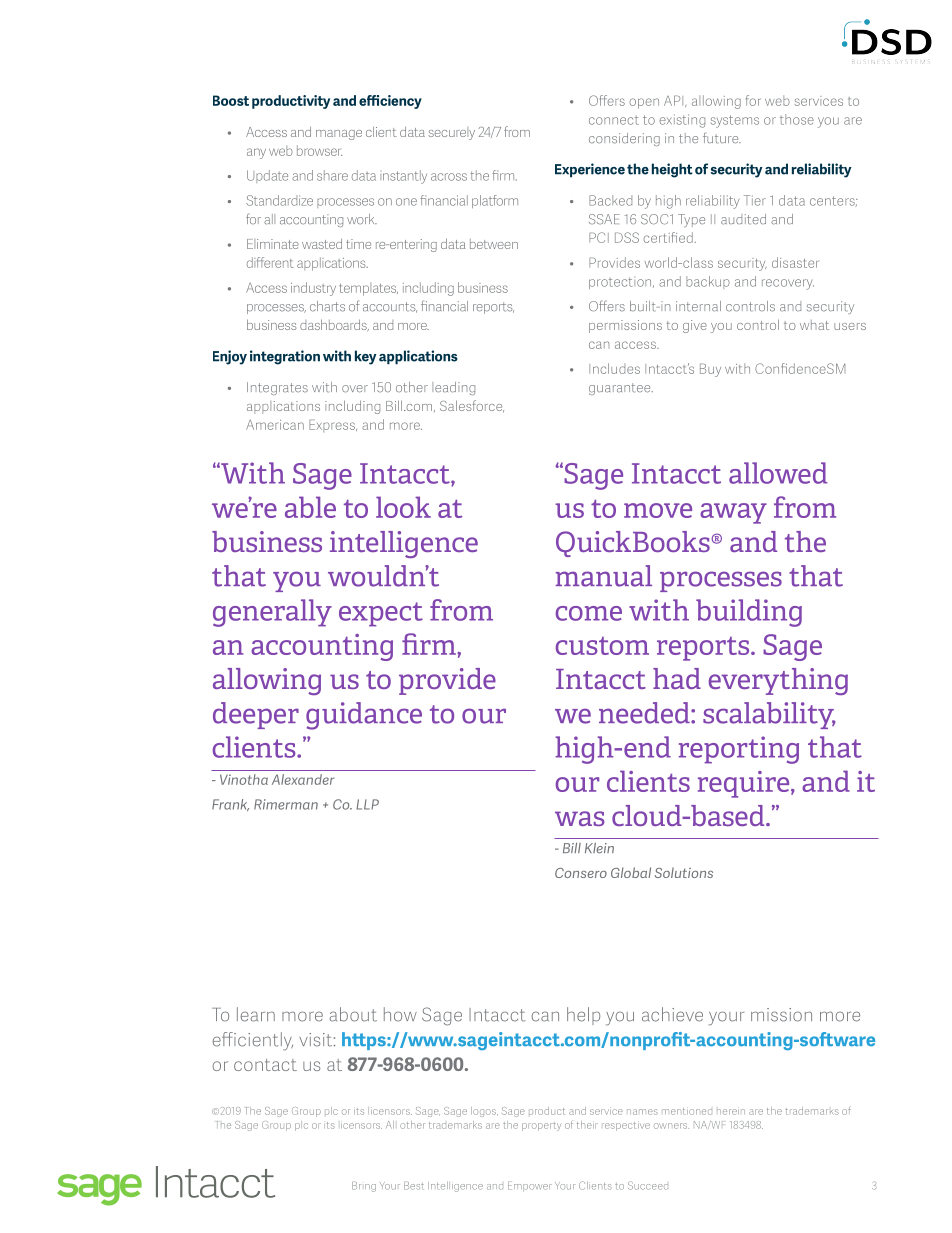 Image resolution: width=952 pixels, height=1233 pixels. Describe the element at coordinates (778, 681) in the screenshot. I see `everything` at that location.
